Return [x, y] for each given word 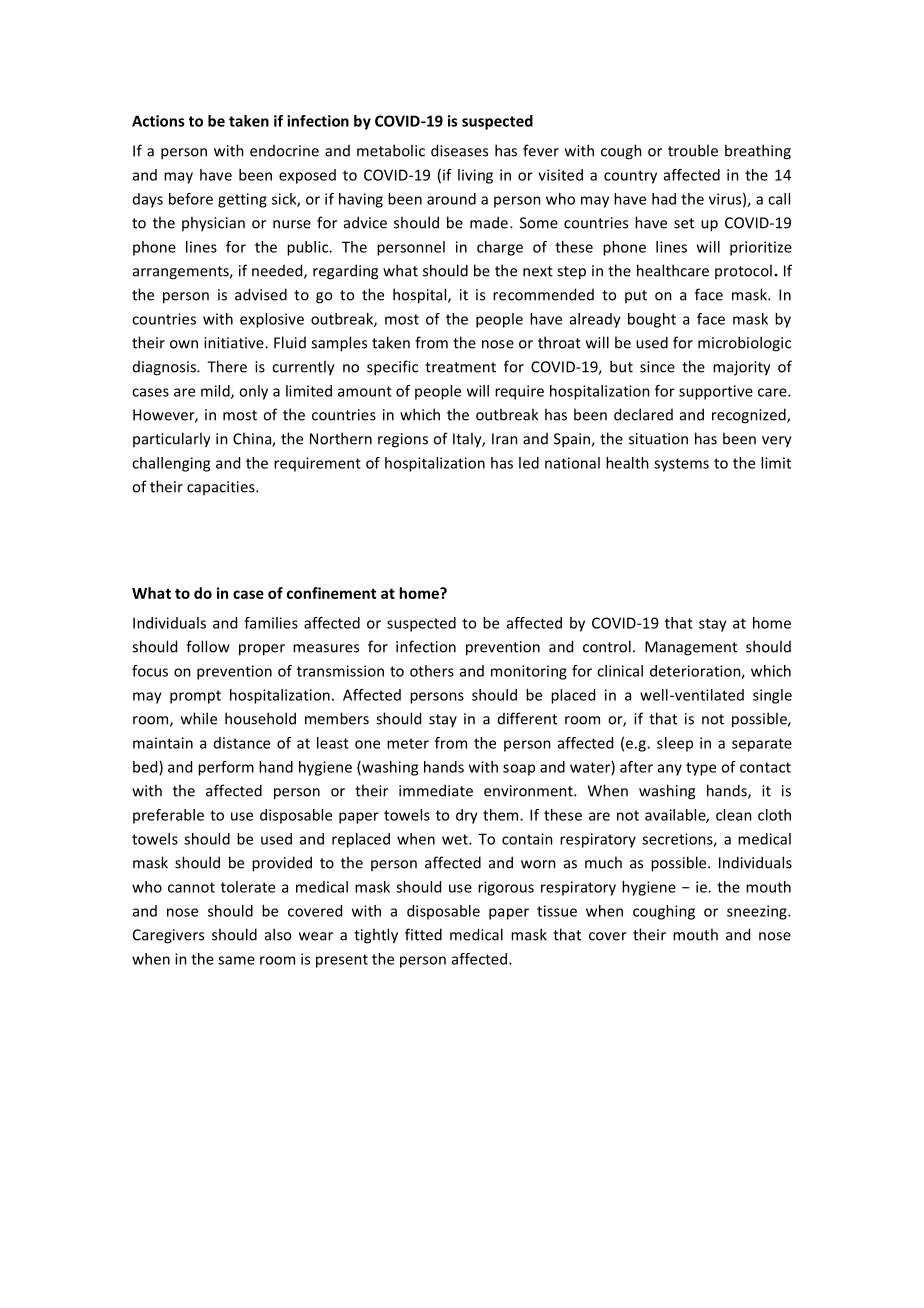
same [236, 960]
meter [408, 743]
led [529, 463]
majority [742, 368]
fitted [423, 934]
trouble [693, 150]
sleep [675, 744]
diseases [459, 150]
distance [242, 743]
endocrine [284, 151]
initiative [235, 343]
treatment [460, 367]
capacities [222, 488]
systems [681, 465]
